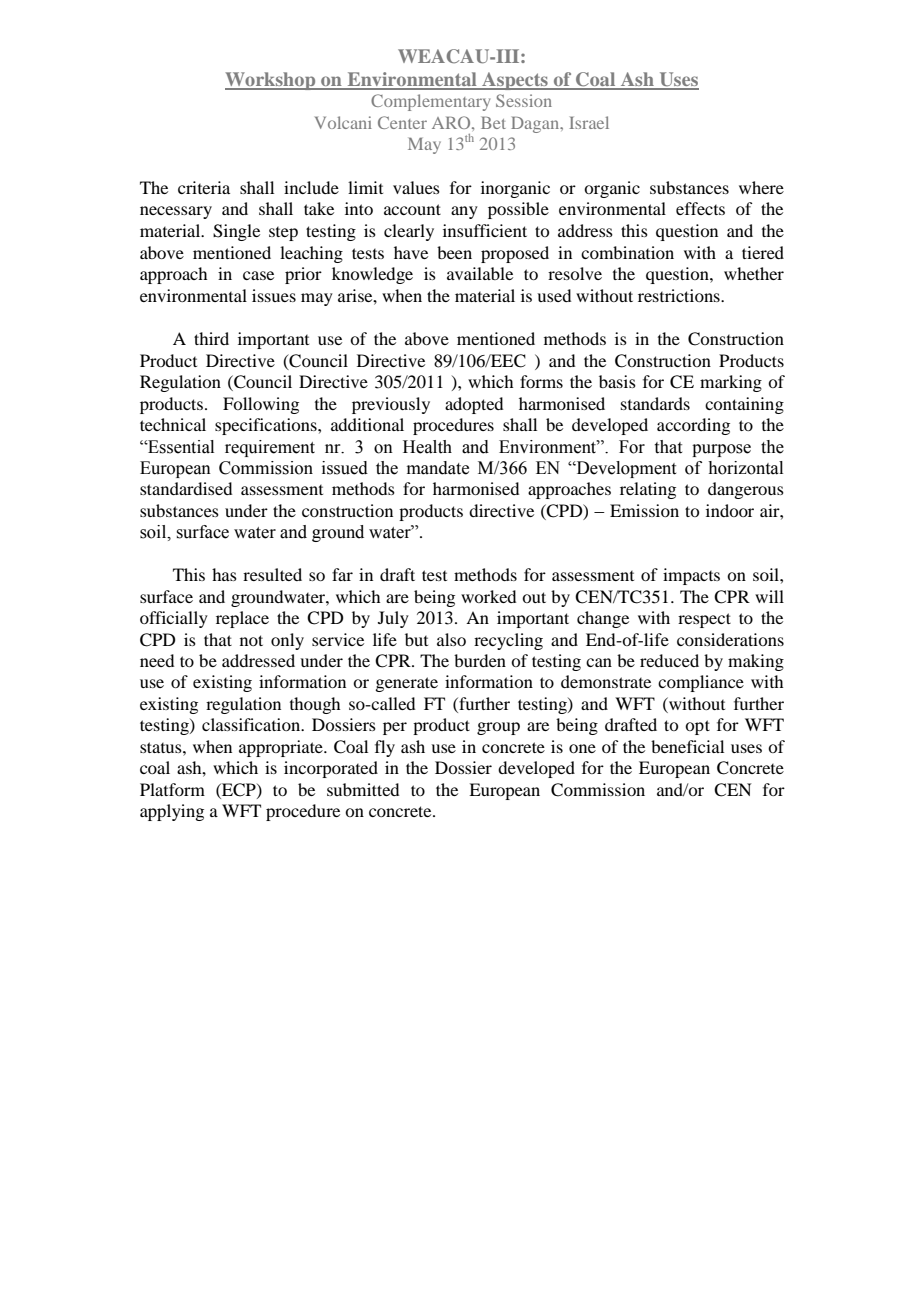  Describe the element at coordinates (271, 81) in the page. I see `Workshop` at that location.
